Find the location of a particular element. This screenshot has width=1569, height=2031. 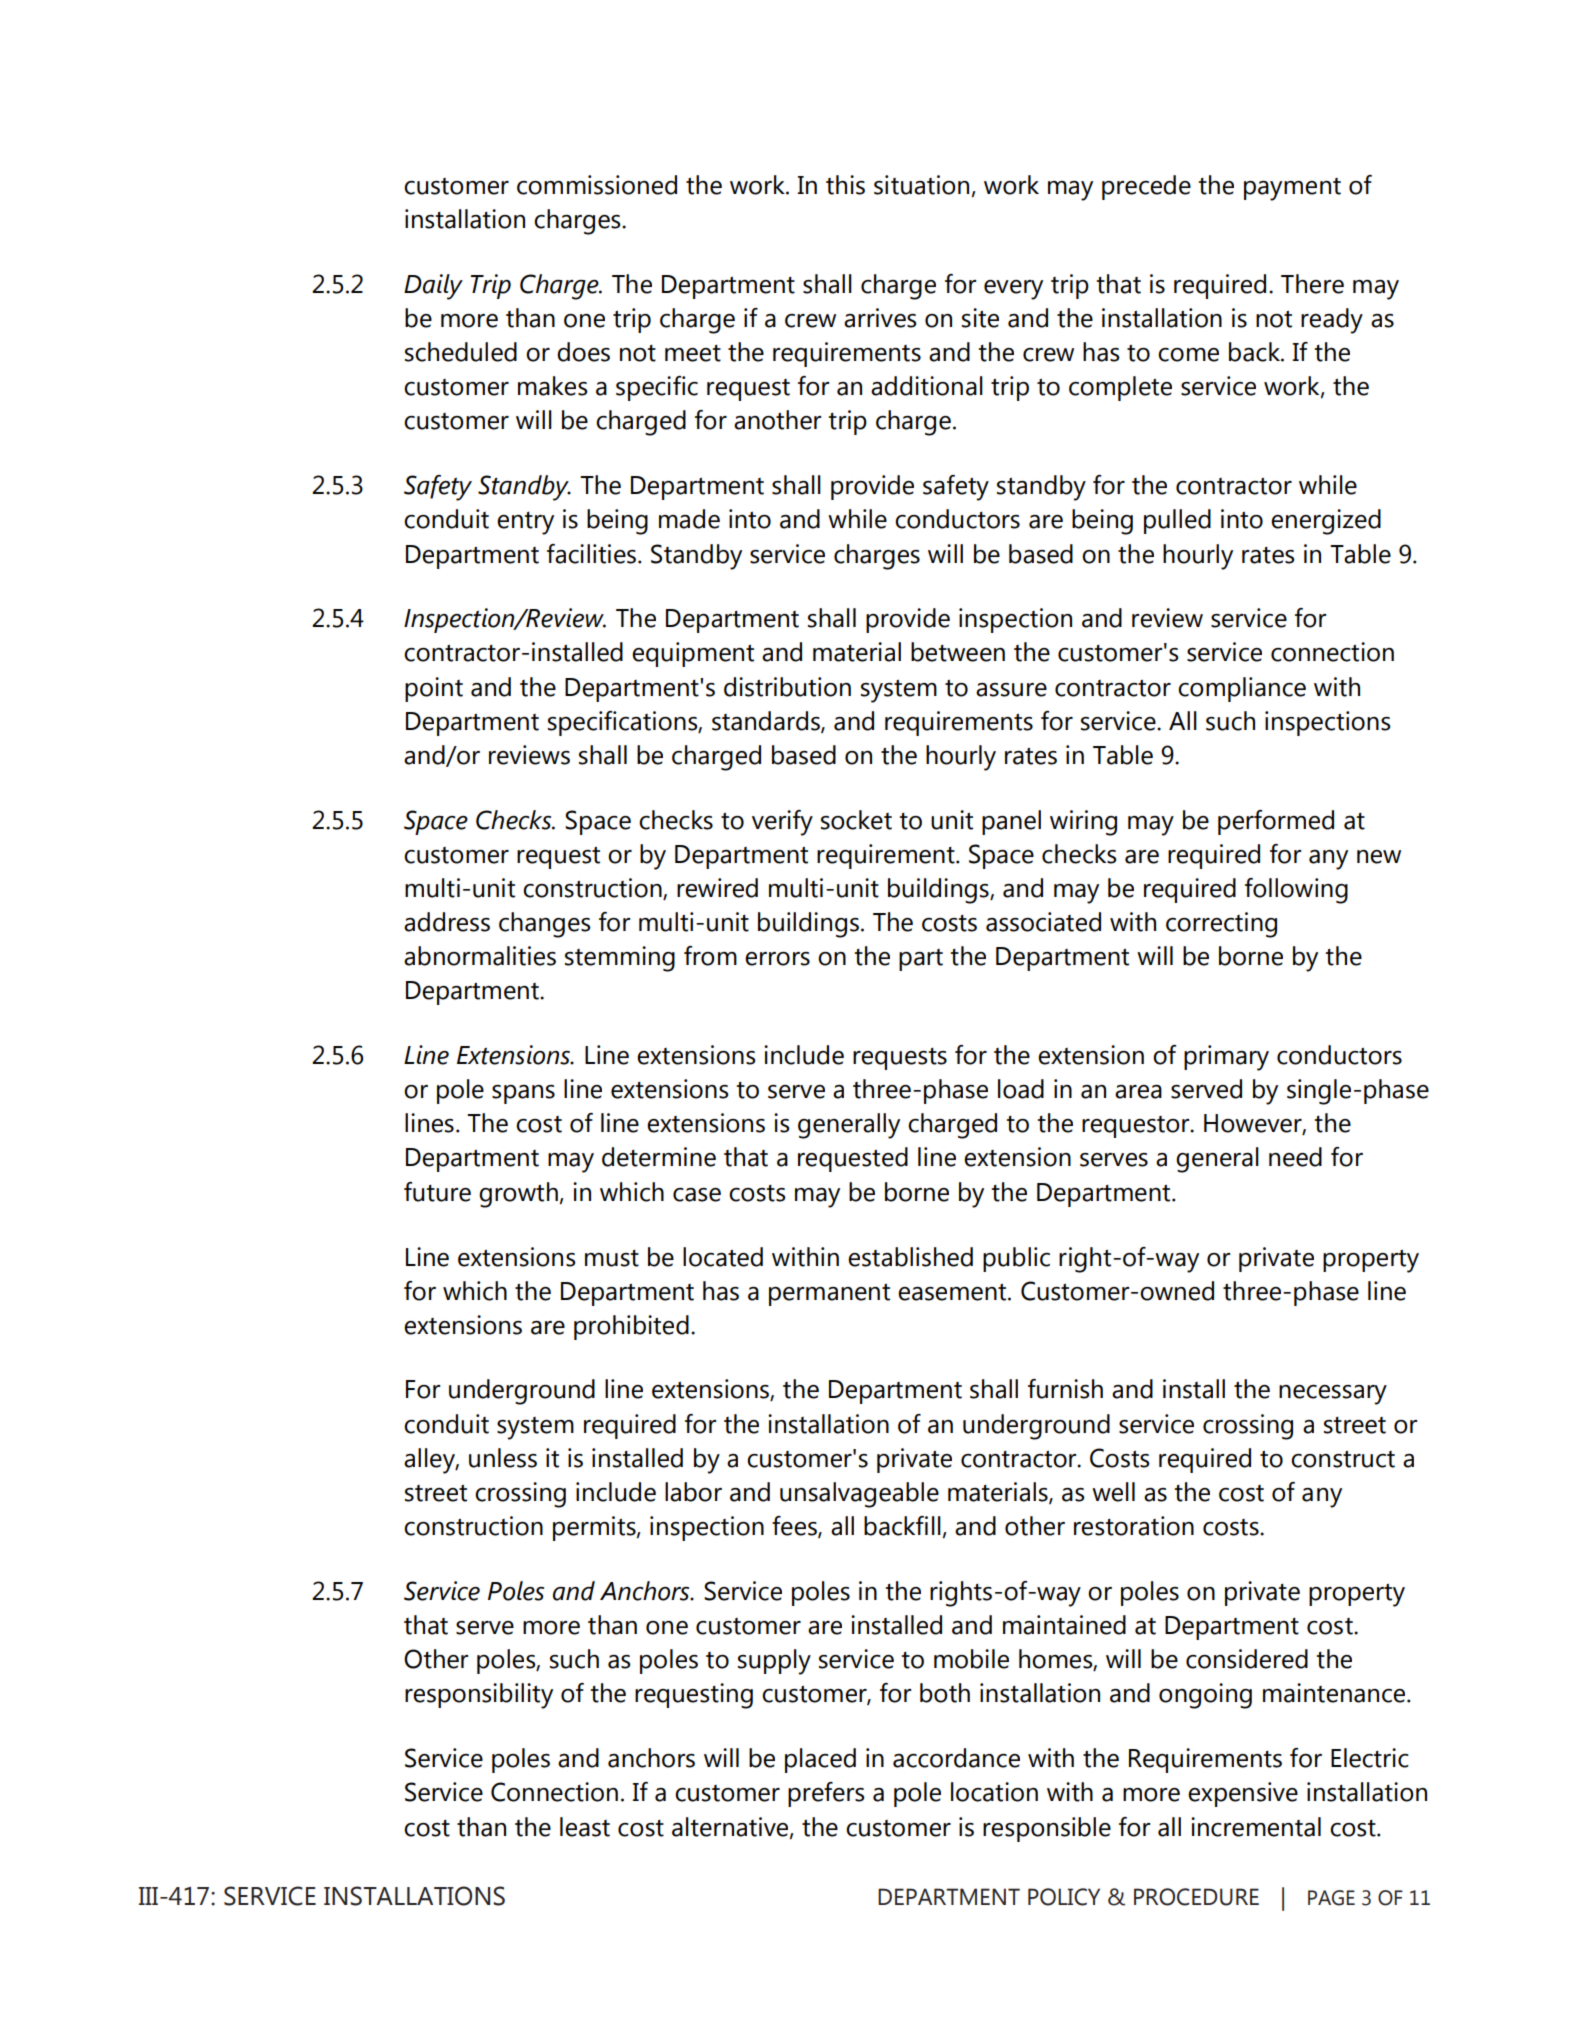

easement is located at coordinates (953, 1292).
